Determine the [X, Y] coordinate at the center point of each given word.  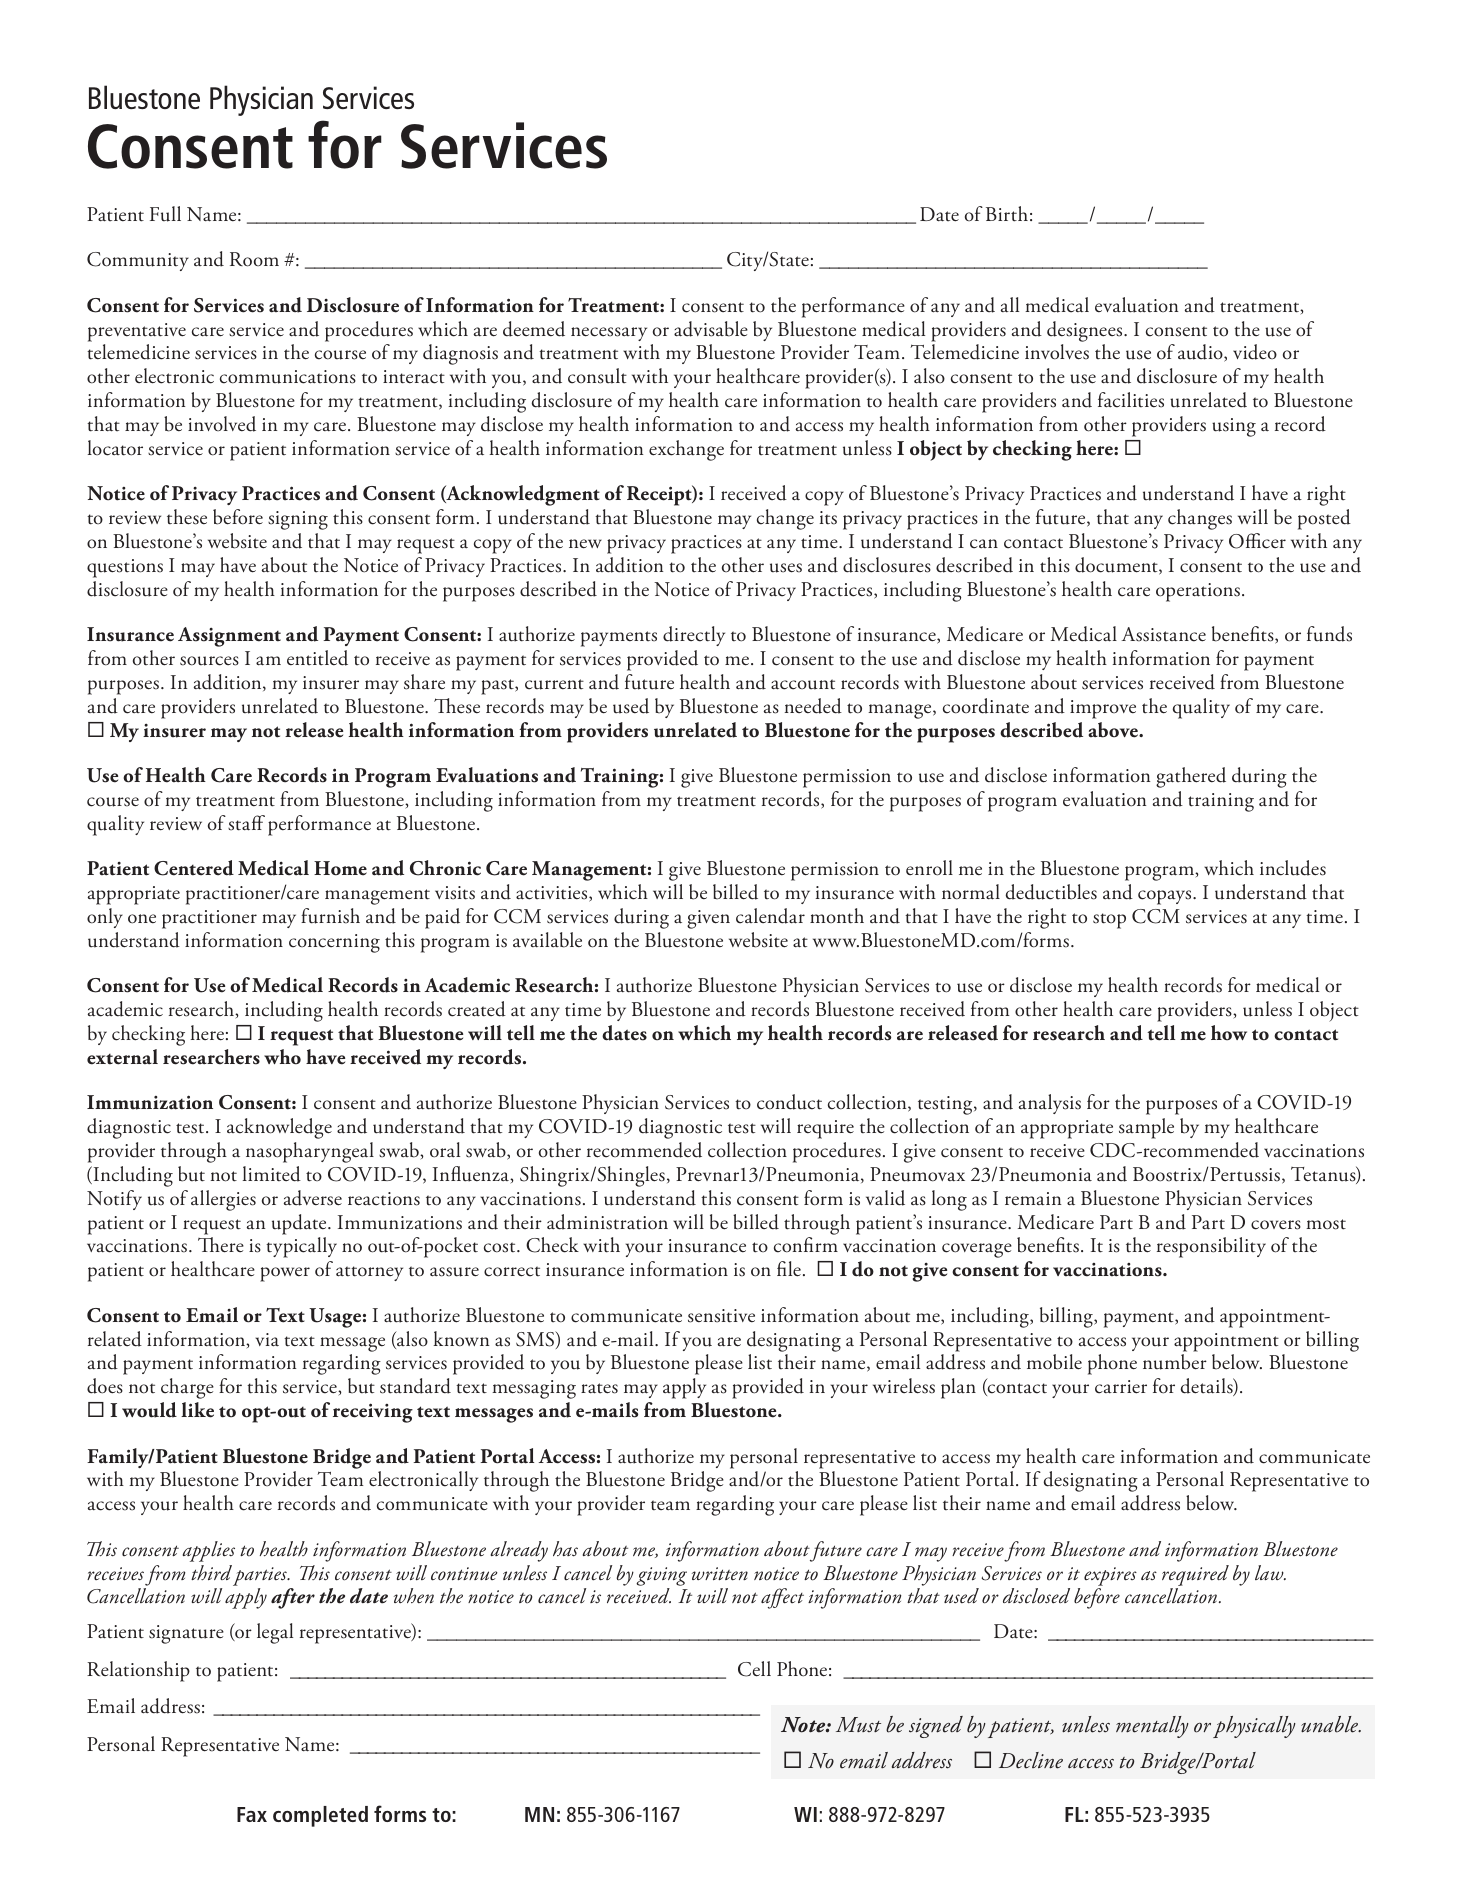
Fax [252, 1814]
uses [786, 568]
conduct [789, 1102]
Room [254, 259]
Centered [194, 868]
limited [272, 1174]
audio [1201, 353]
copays [1166, 897]
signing [298, 520]
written [720, 1574]
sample [1146, 1128]
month [837, 916]
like [197, 1410]
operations [1198, 592]
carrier [1121, 1387]
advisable [711, 329]
